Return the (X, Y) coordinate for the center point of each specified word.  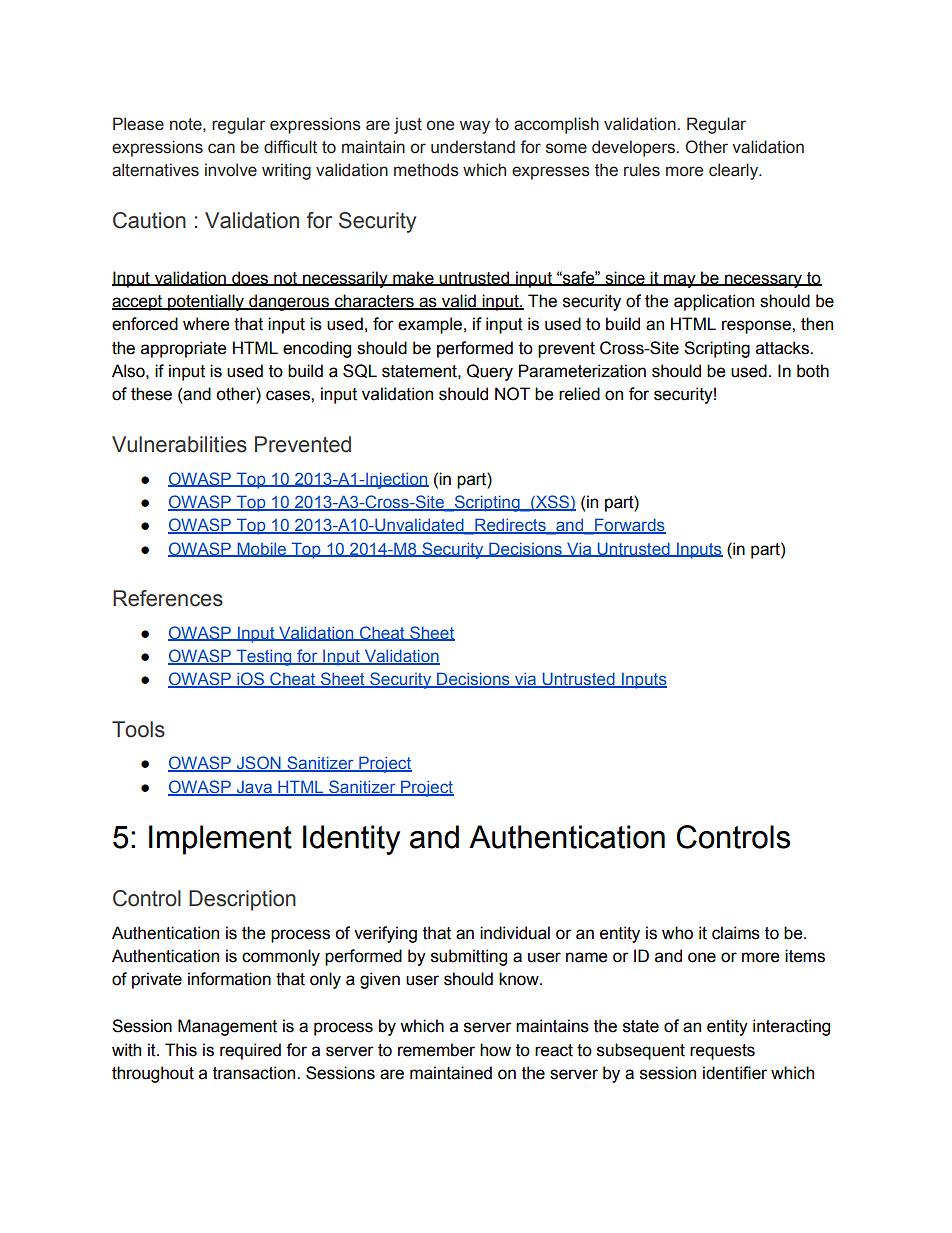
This (181, 1050)
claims (736, 933)
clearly (735, 171)
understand (473, 147)
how (495, 1050)
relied (579, 394)
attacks (783, 348)
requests (722, 1052)
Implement (220, 840)
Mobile (262, 549)
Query (490, 372)
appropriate (184, 349)
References (168, 598)
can (221, 148)
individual (515, 933)
